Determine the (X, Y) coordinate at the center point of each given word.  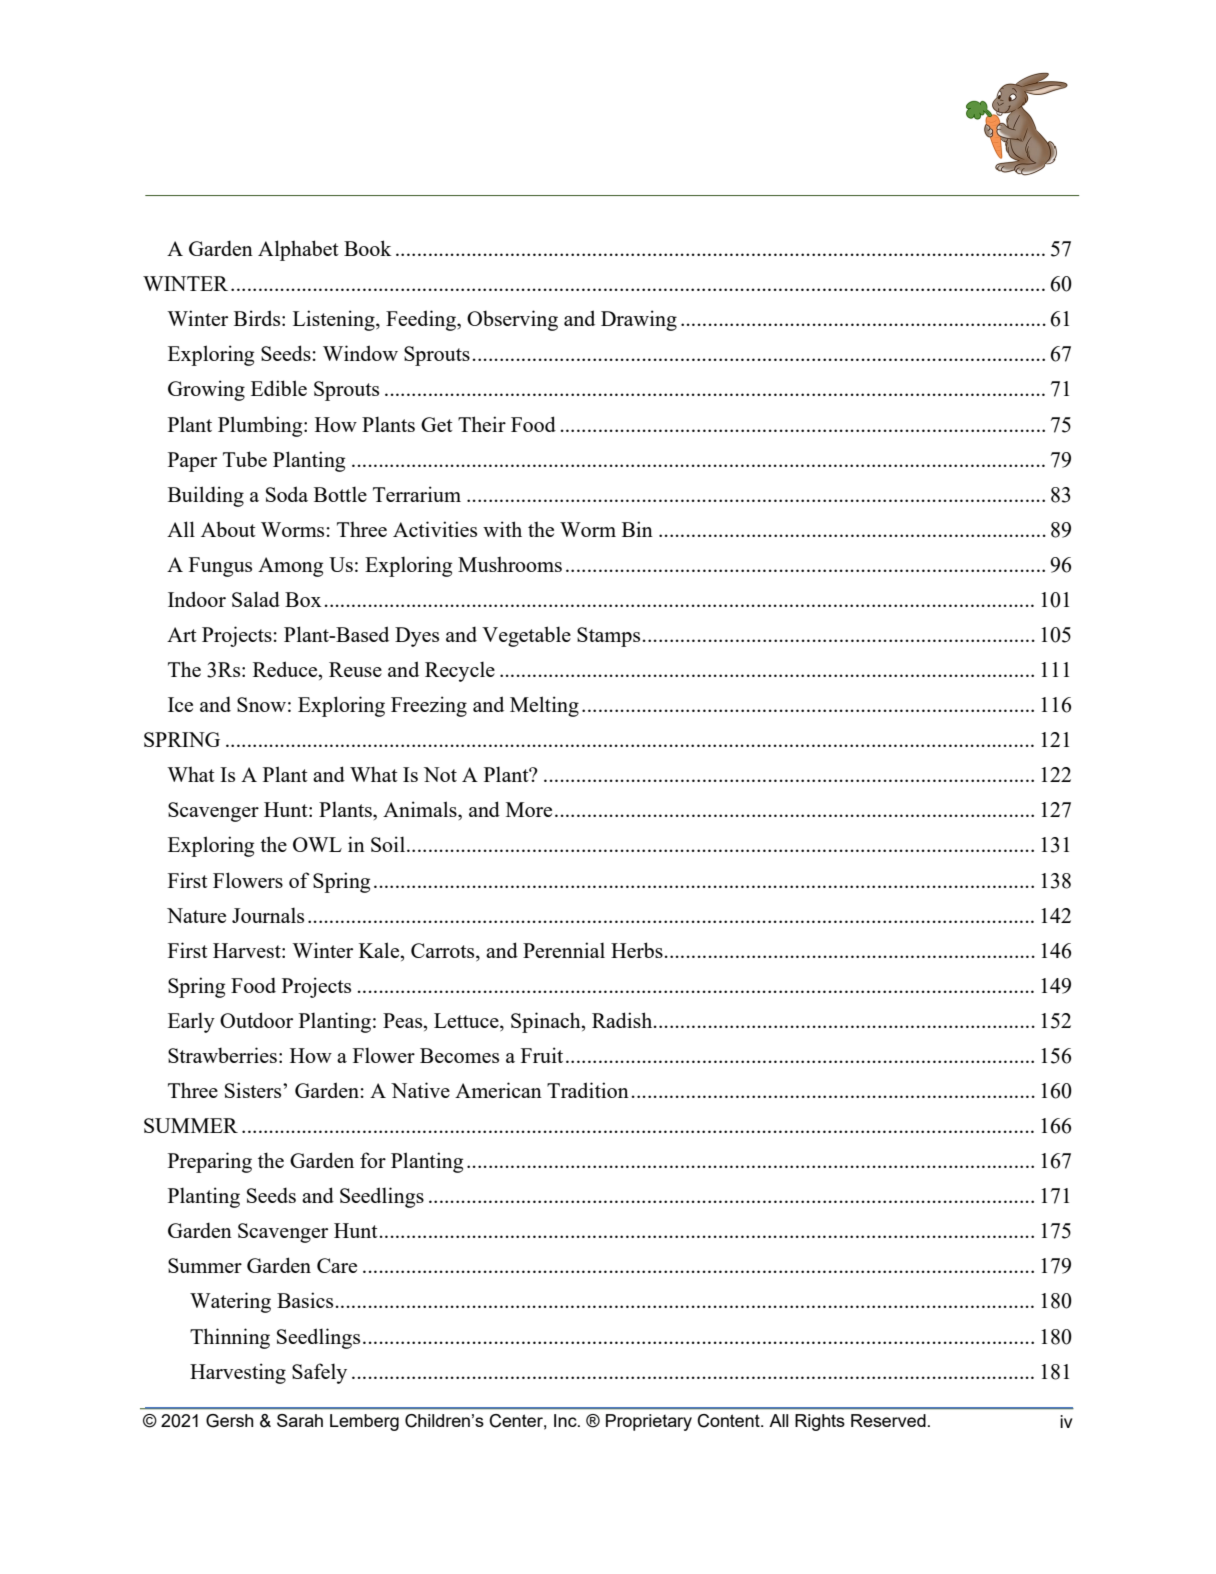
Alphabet (298, 250)
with (502, 529)
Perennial (564, 950)
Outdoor (256, 1020)
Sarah (300, 1420)
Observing (512, 320)
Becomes (459, 1055)
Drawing (639, 320)
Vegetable (526, 636)
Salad (256, 599)
